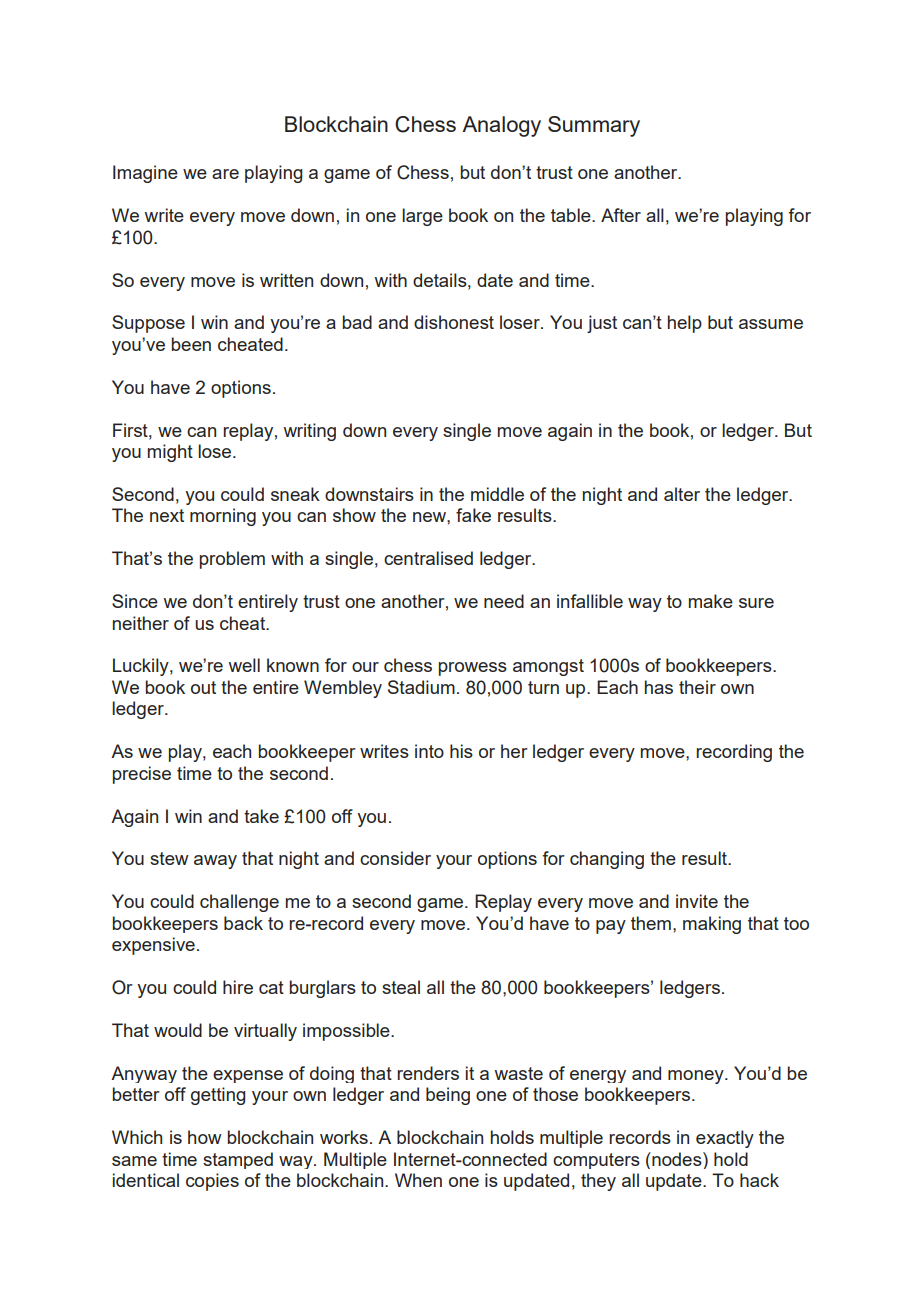  What do you see at coordinates (395, 858) in the image?
I see `consider` at bounding box center [395, 858].
